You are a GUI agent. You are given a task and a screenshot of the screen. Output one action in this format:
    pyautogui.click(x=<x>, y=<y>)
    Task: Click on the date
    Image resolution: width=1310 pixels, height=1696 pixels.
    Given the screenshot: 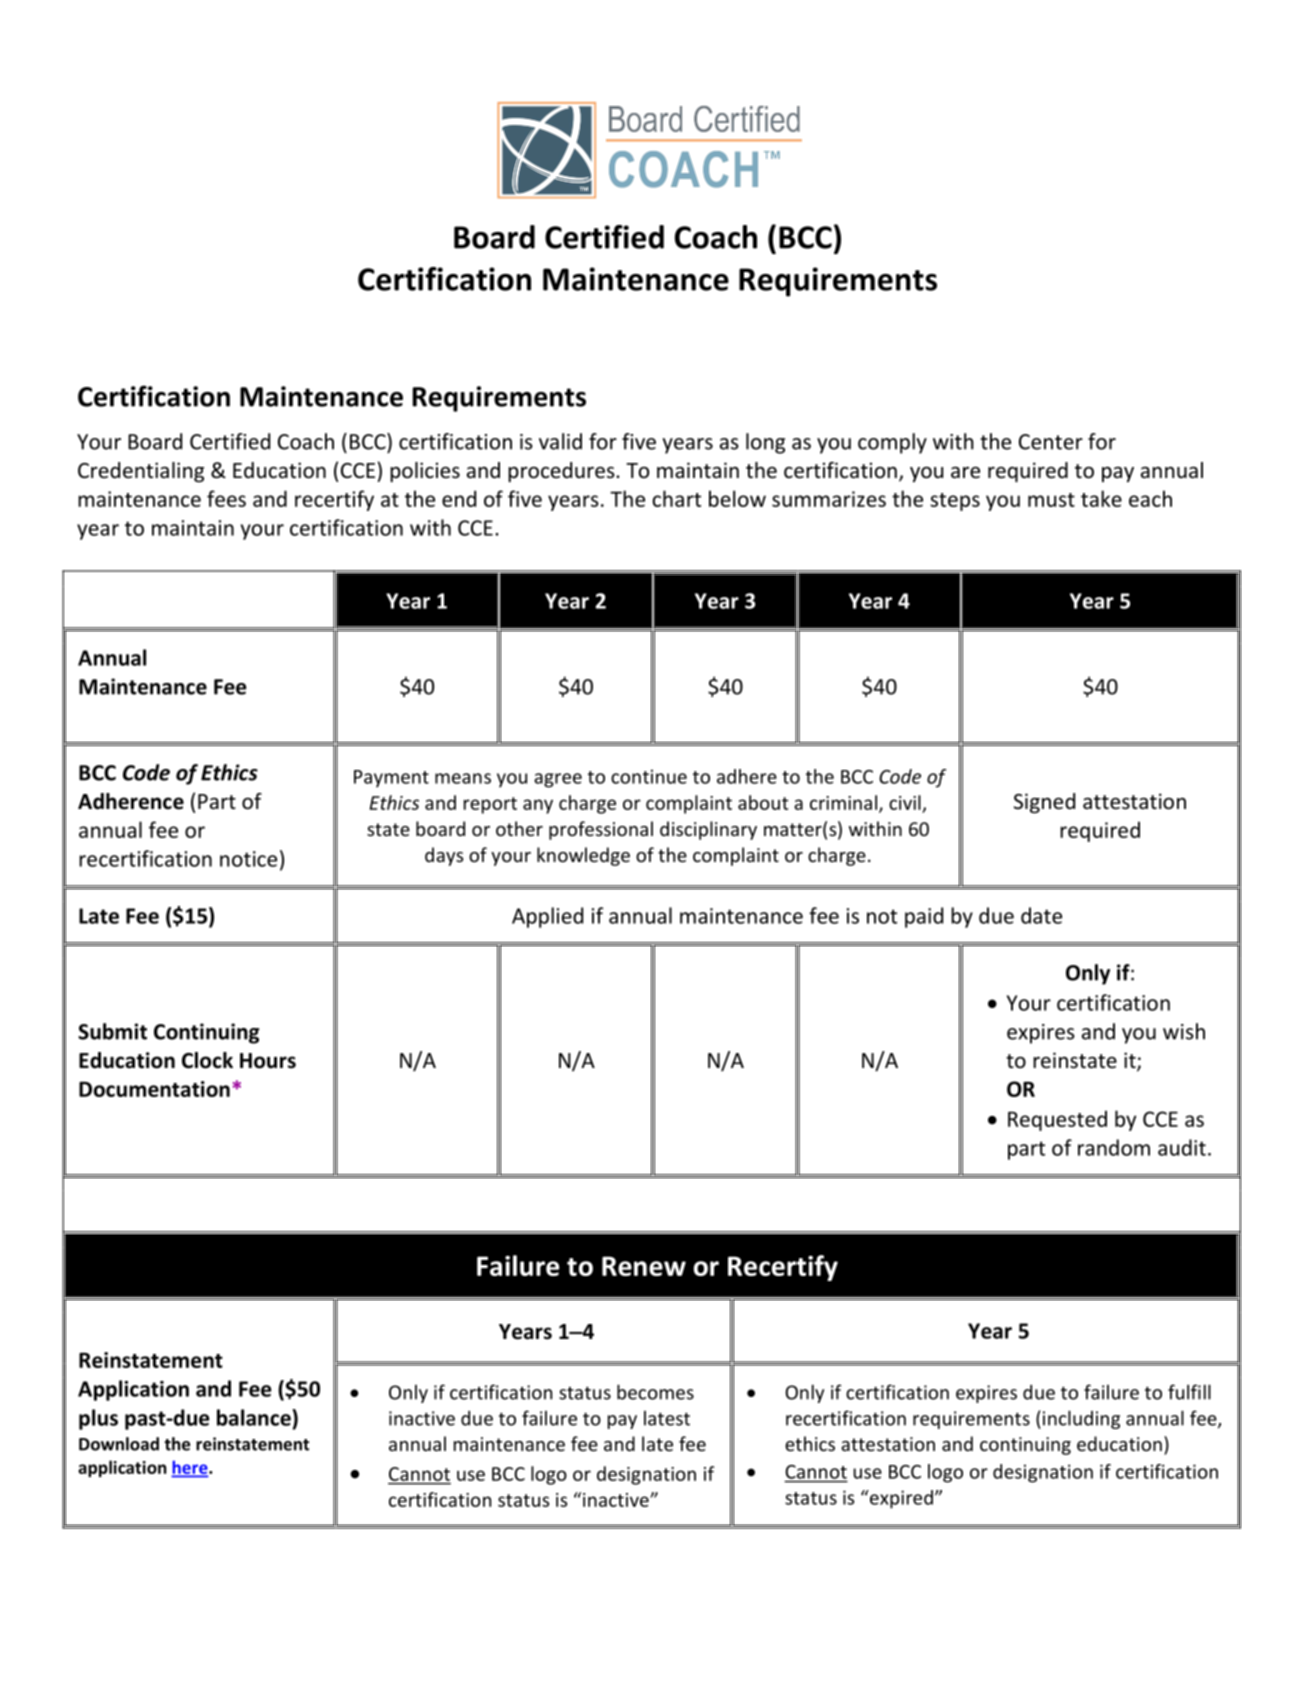 What is the action you would take?
    pyautogui.click(x=1041, y=915)
